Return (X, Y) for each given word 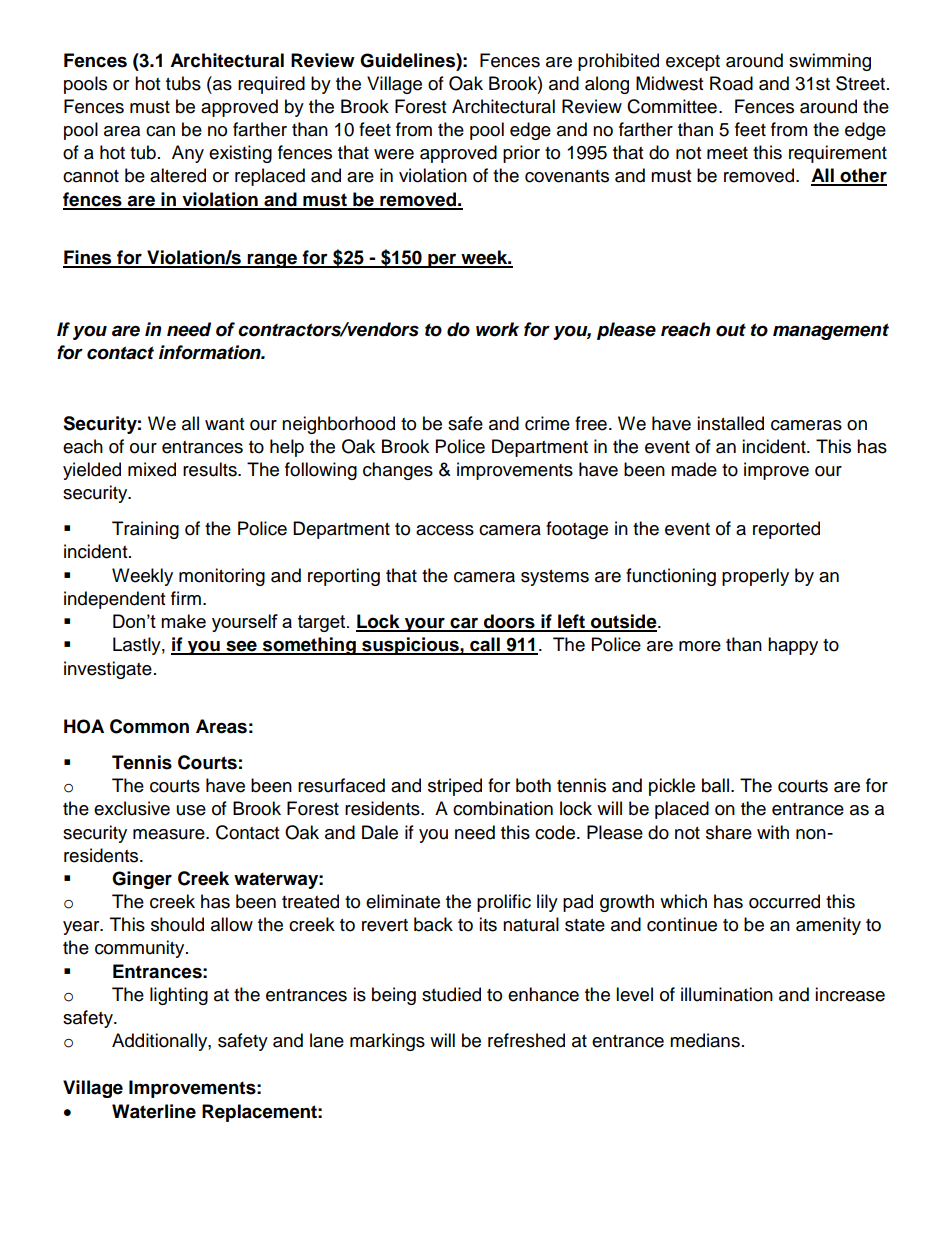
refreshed (526, 1040)
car (464, 624)
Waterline (154, 1111)
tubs (183, 83)
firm (186, 598)
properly (755, 577)
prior (521, 154)
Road (731, 83)
